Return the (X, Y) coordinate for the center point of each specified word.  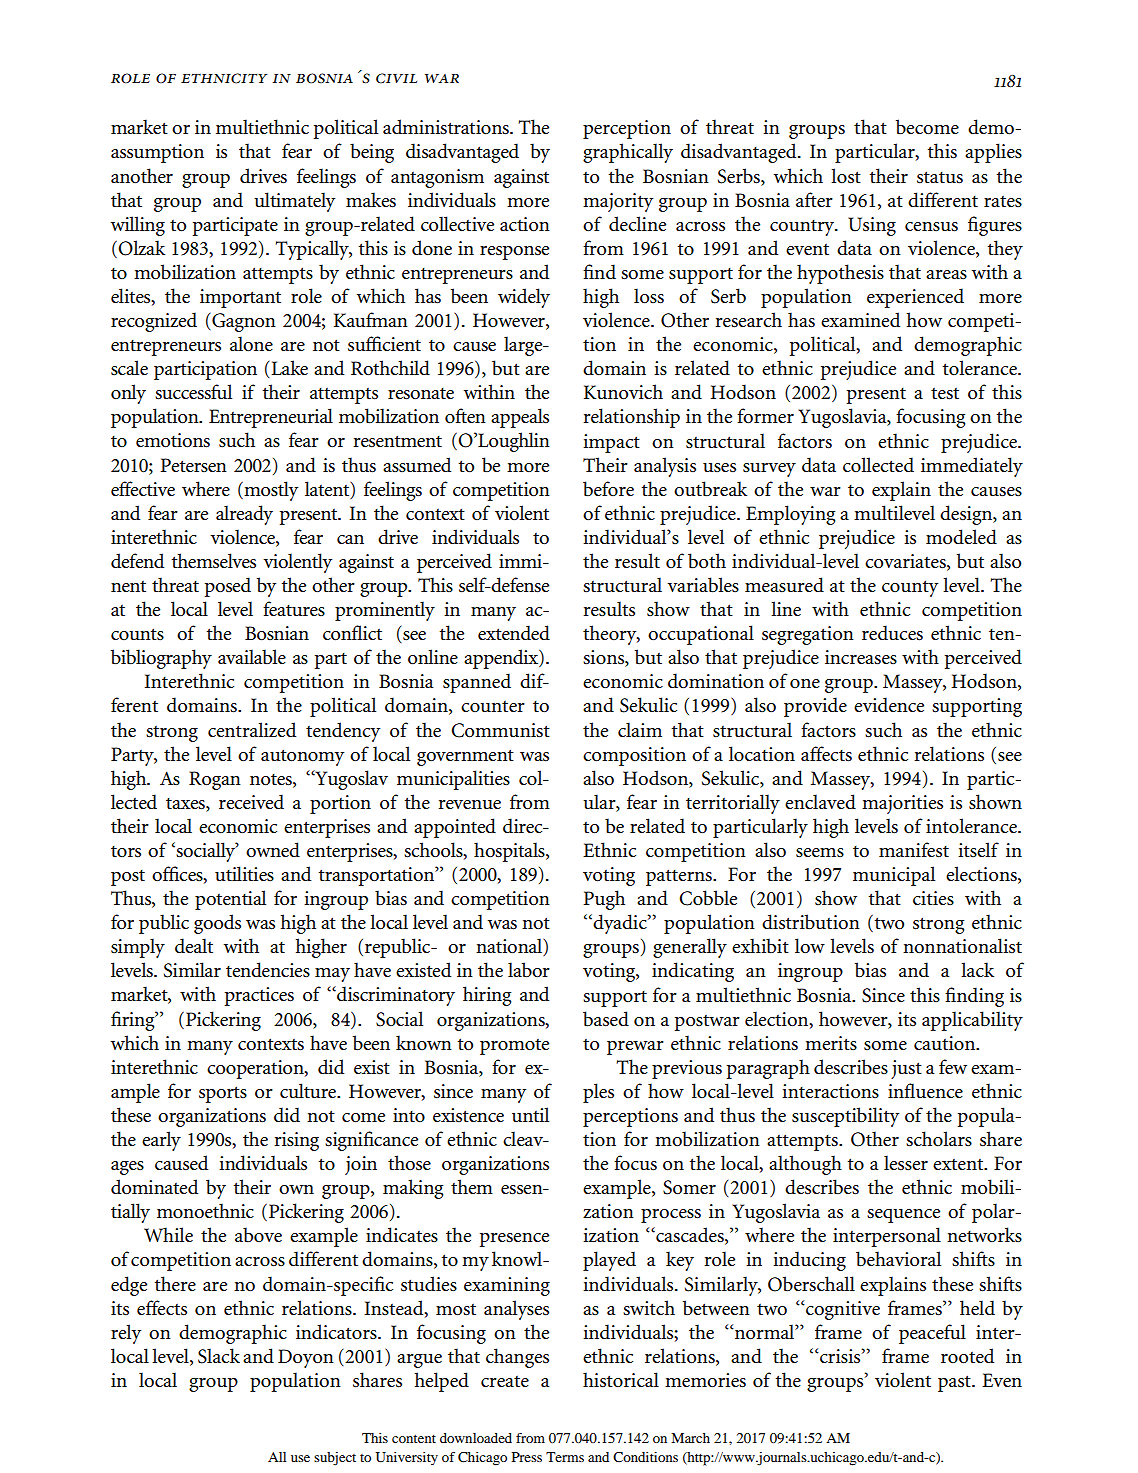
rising (297, 1141)
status (940, 177)
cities (933, 898)
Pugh (604, 900)
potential (230, 900)
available (252, 656)
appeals (520, 418)
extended (514, 633)
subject (335, 1459)
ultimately (294, 202)
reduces (892, 633)
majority (618, 202)
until (530, 1114)
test (945, 393)
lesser (906, 1163)
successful (193, 392)
